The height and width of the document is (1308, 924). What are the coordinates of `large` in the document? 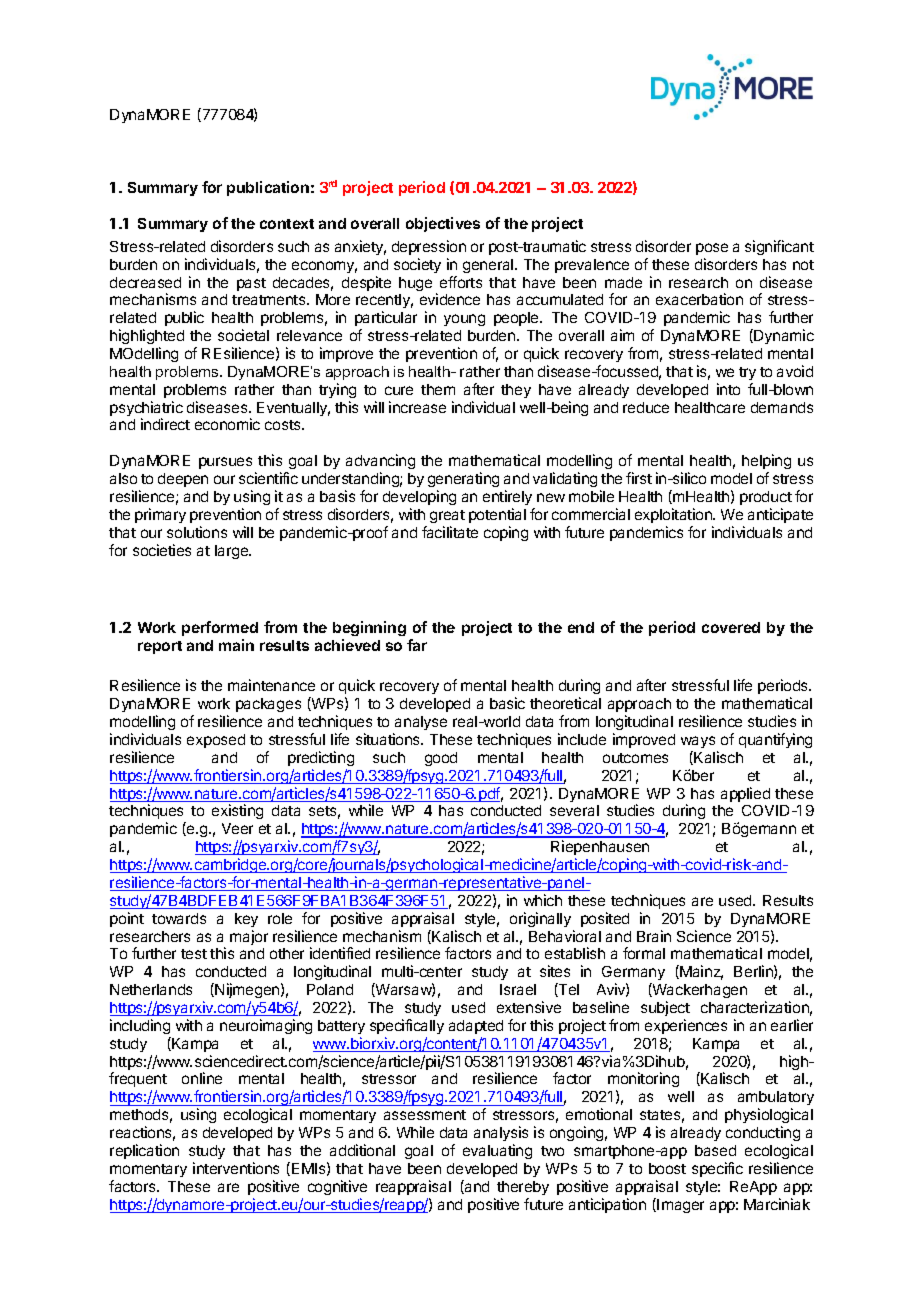 It's located at (232, 552).
